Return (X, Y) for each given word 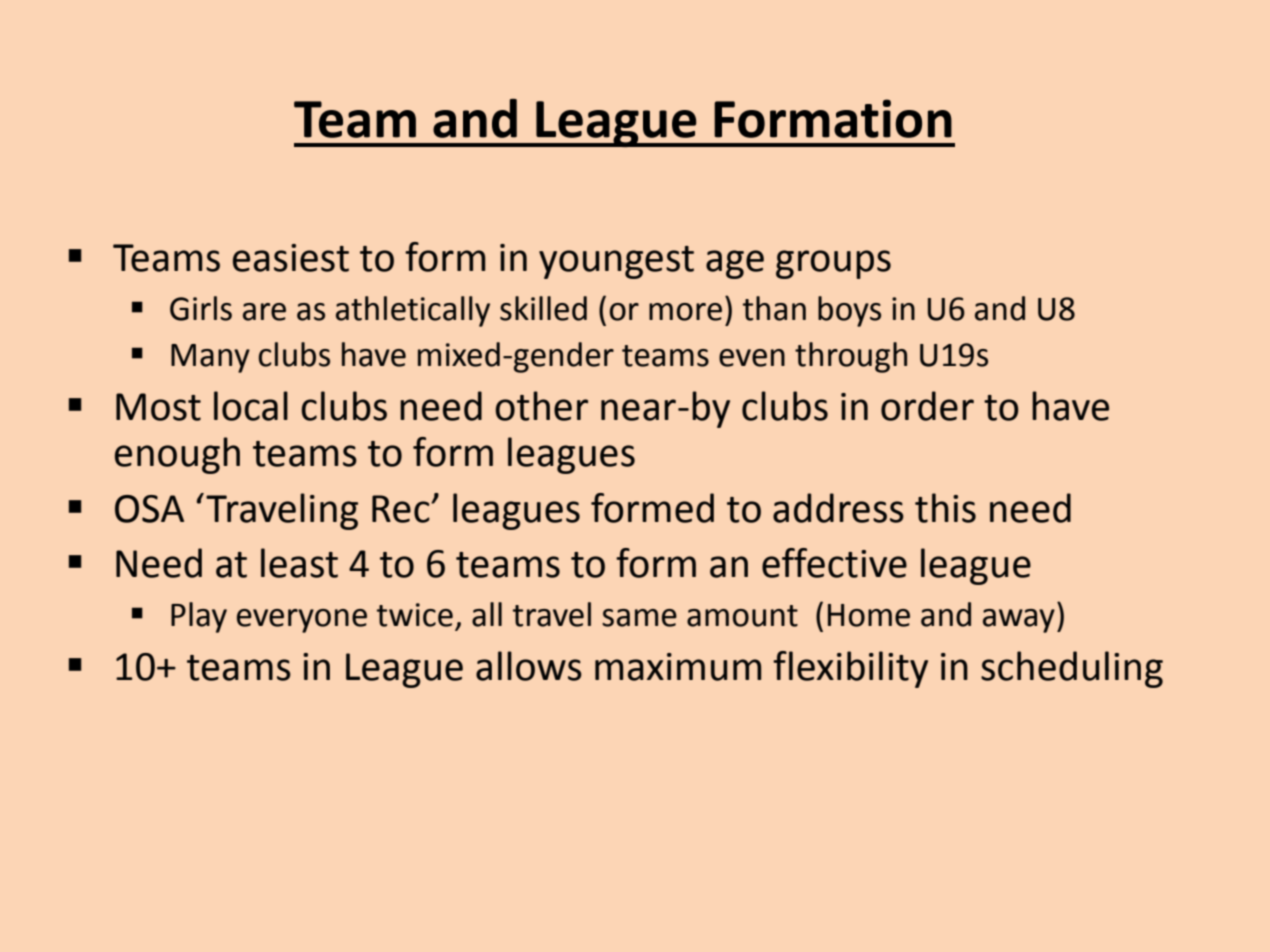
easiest (291, 258)
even (752, 358)
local (251, 406)
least (299, 563)
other (541, 406)
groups (833, 264)
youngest (616, 262)
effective (834, 563)
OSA (149, 509)
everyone (302, 621)
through (851, 357)
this (945, 508)
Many (210, 358)
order (927, 406)
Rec (402, 509)
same (639, 618)
